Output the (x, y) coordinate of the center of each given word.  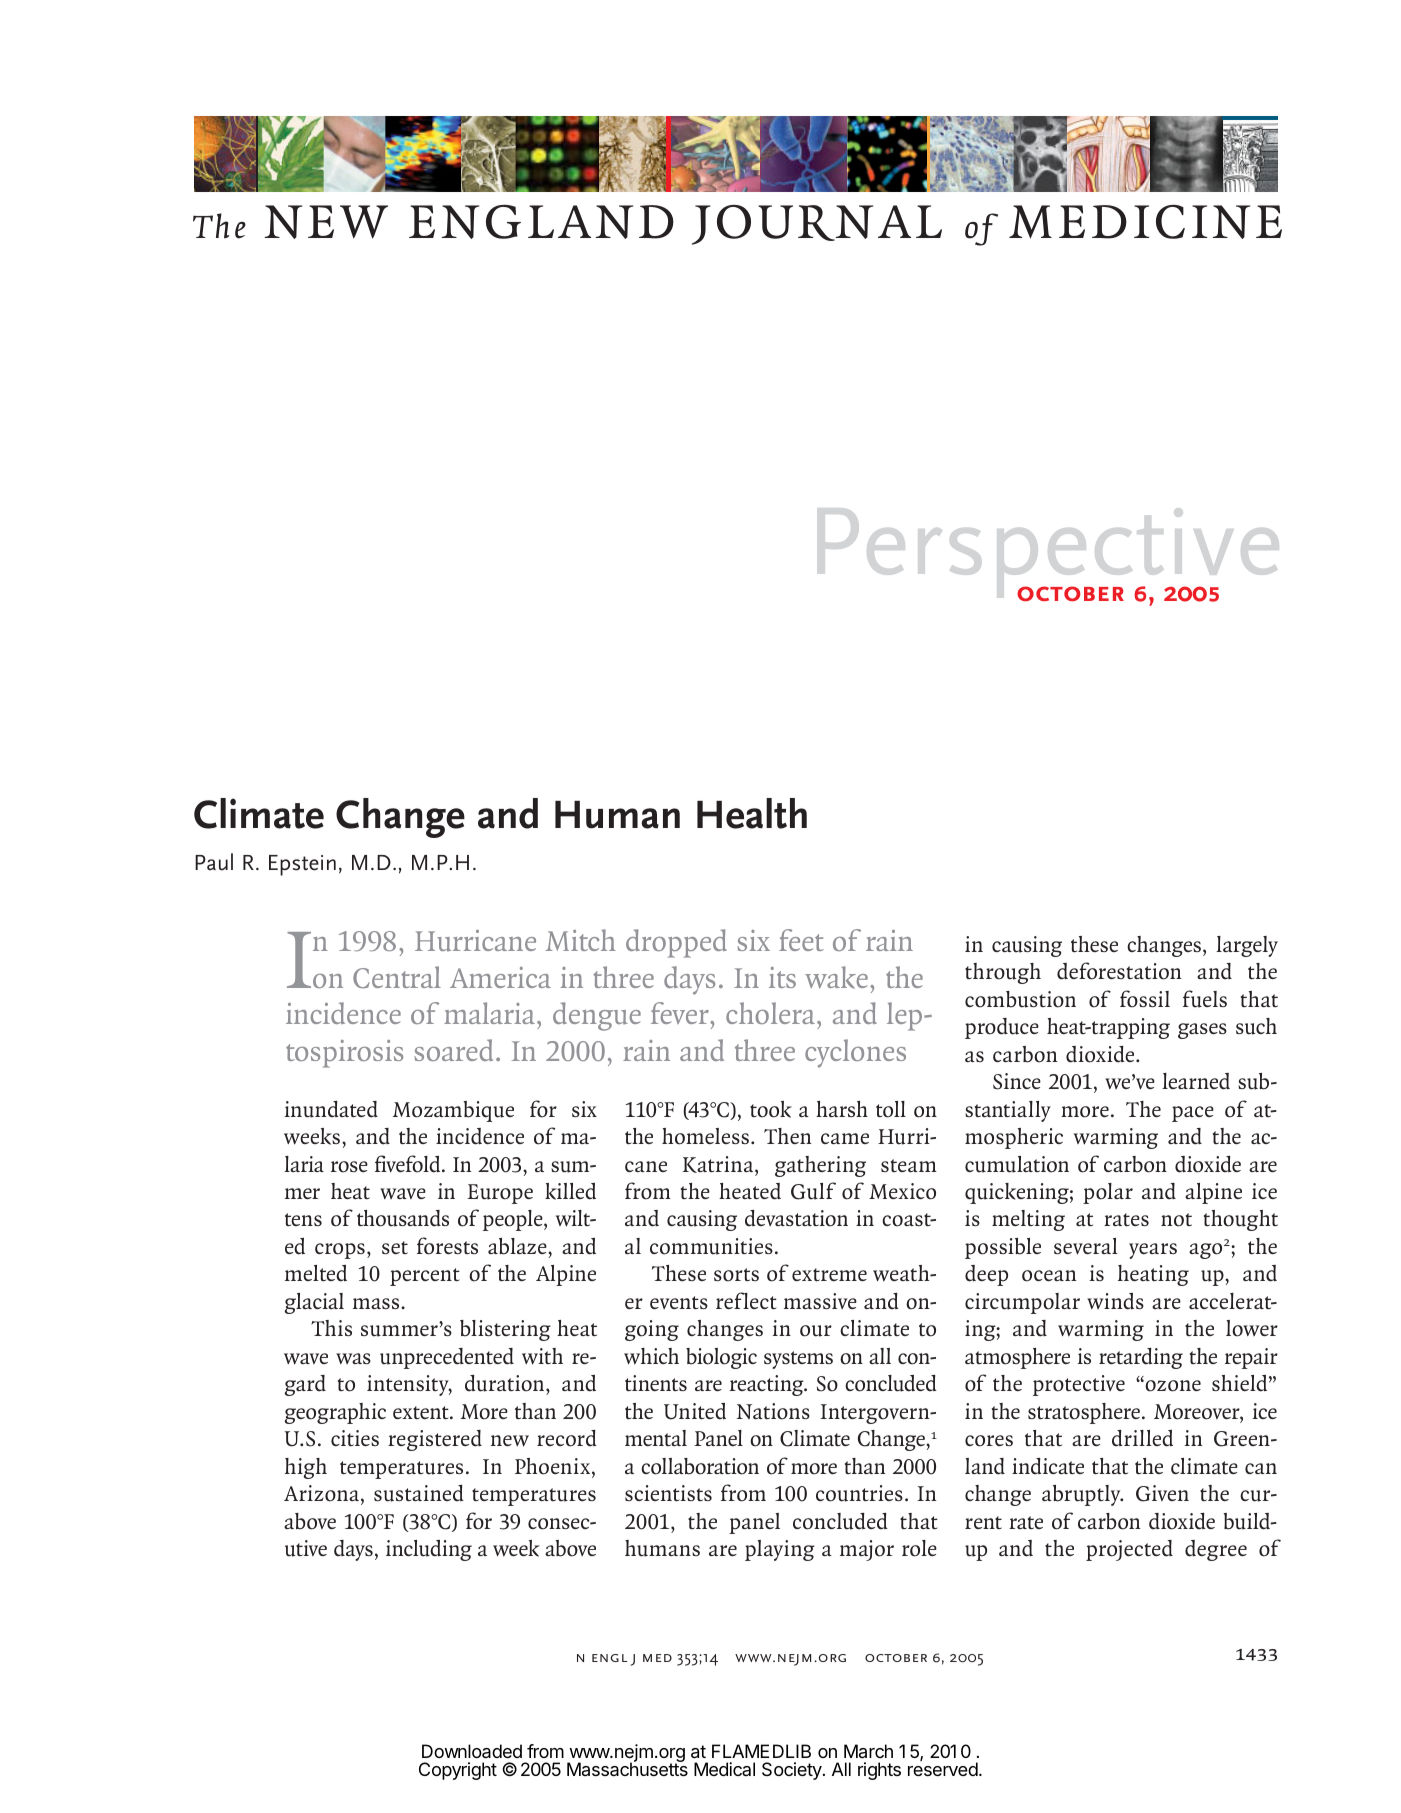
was (353, 1358)
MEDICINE (1145, 222)
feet (801, 940)
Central (397, 977)
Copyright (458, 1771)
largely (1247, 946)
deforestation (1119, 971)
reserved (943, 1769)
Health (752, 813)
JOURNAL (817, 225)
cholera (772, 1013)
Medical (724, 1769)
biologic (721, 1358)
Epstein (302, 865)
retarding (1141, 1358)
